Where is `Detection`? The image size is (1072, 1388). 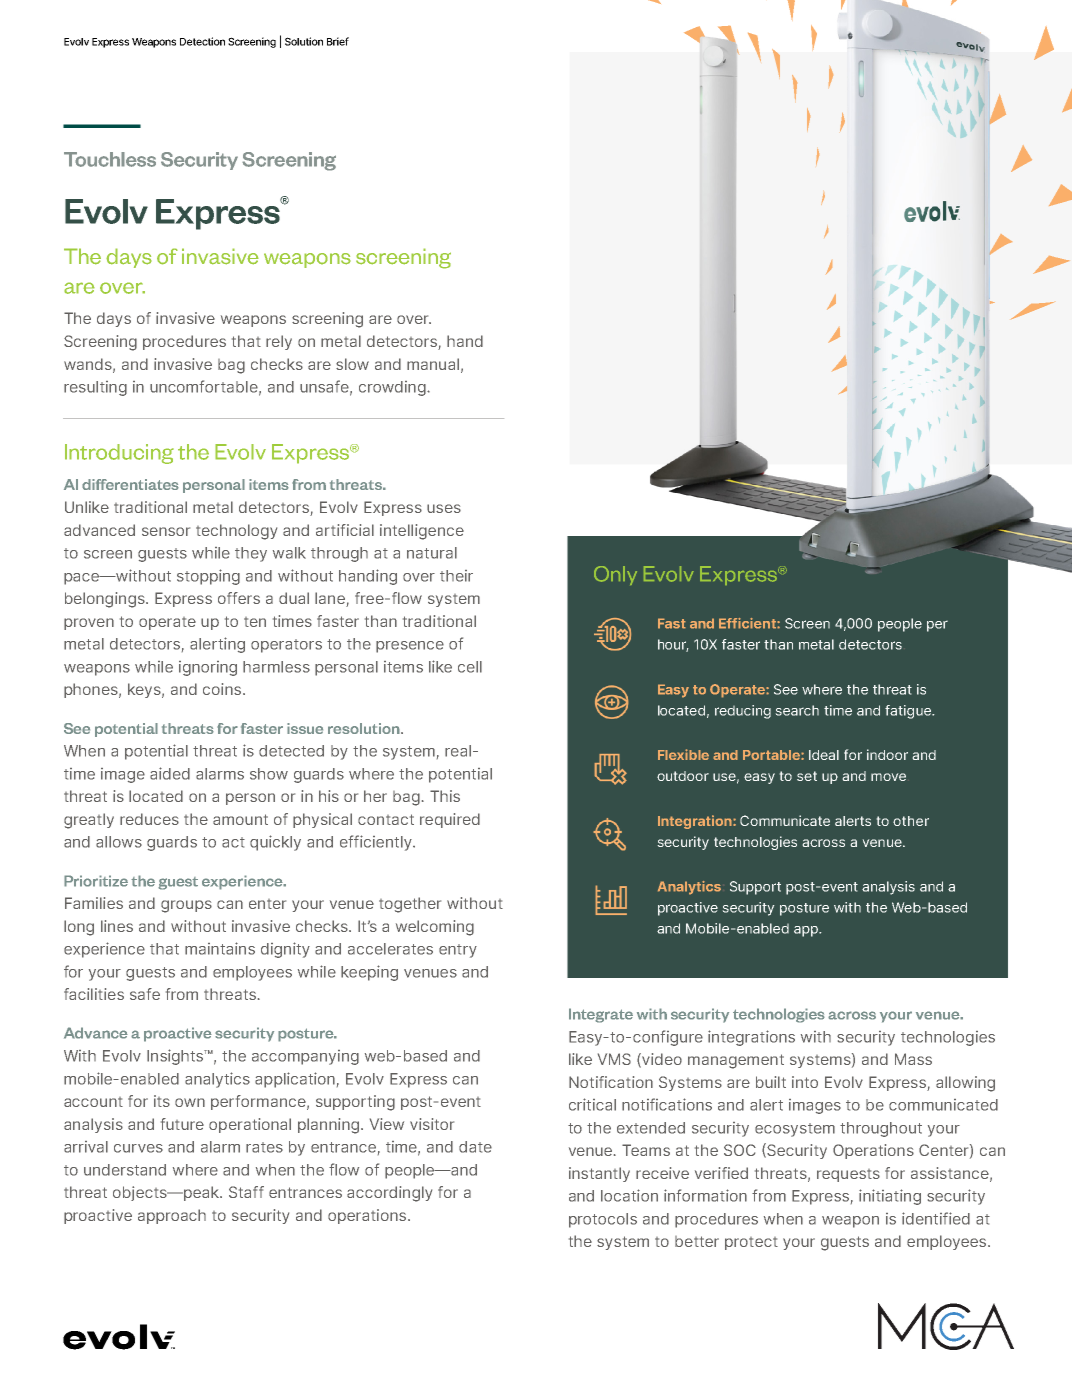 Detection is located at coordinates (202, 41).
